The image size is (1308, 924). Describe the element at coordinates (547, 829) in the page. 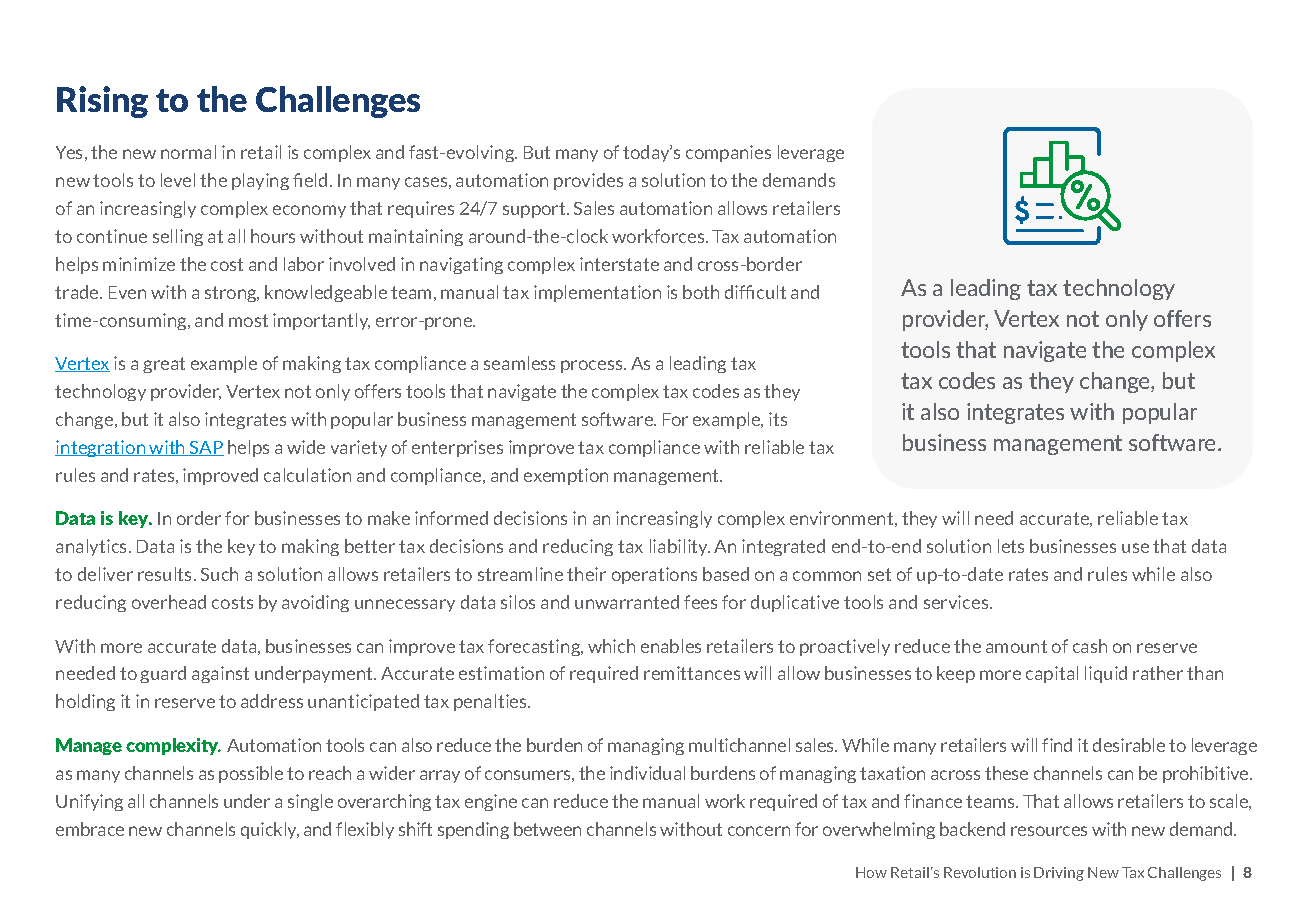

I see `between` at that location.
